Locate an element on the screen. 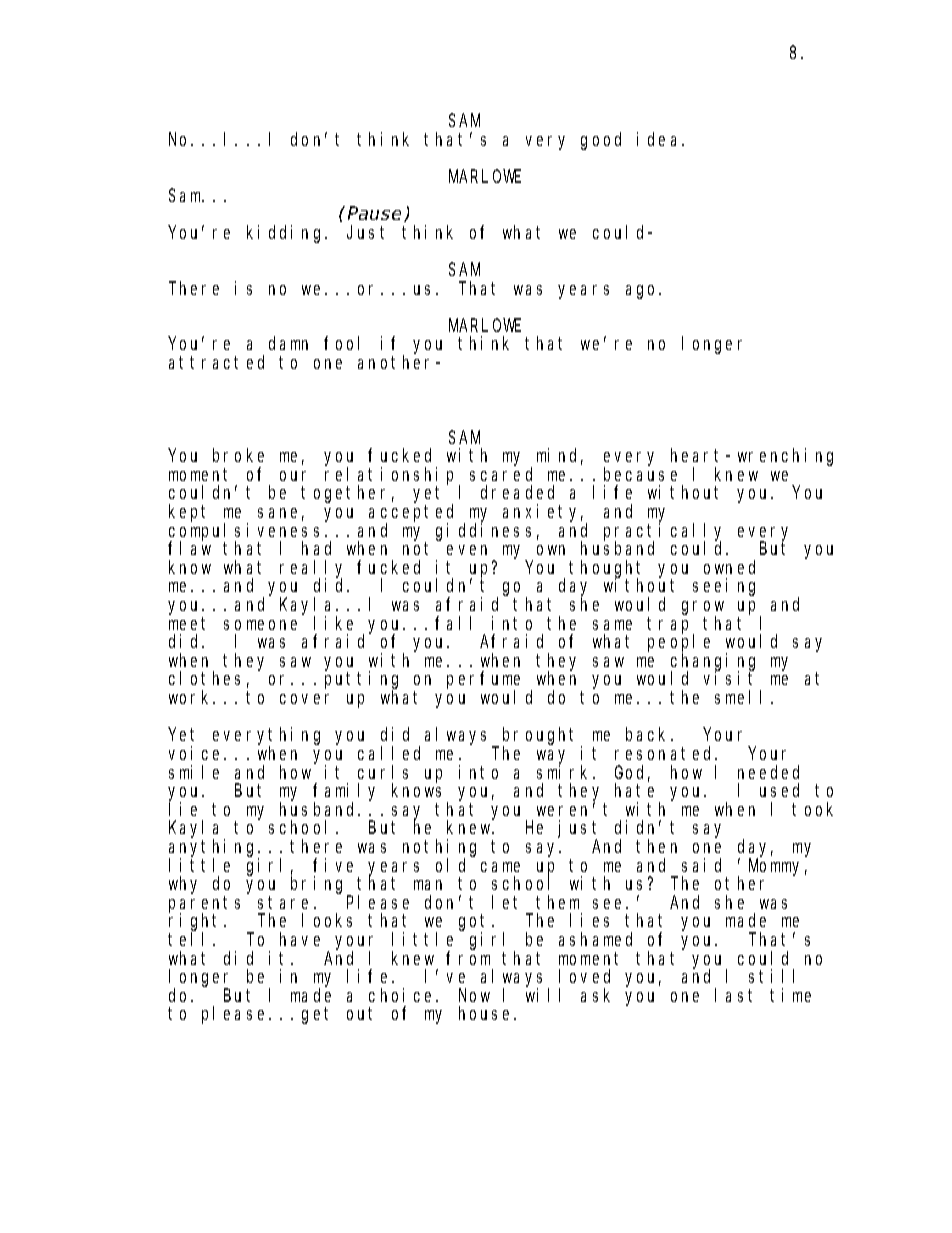 The width and height of the screenshot is (952, 1233). had is located at coordinates (316, 548).
